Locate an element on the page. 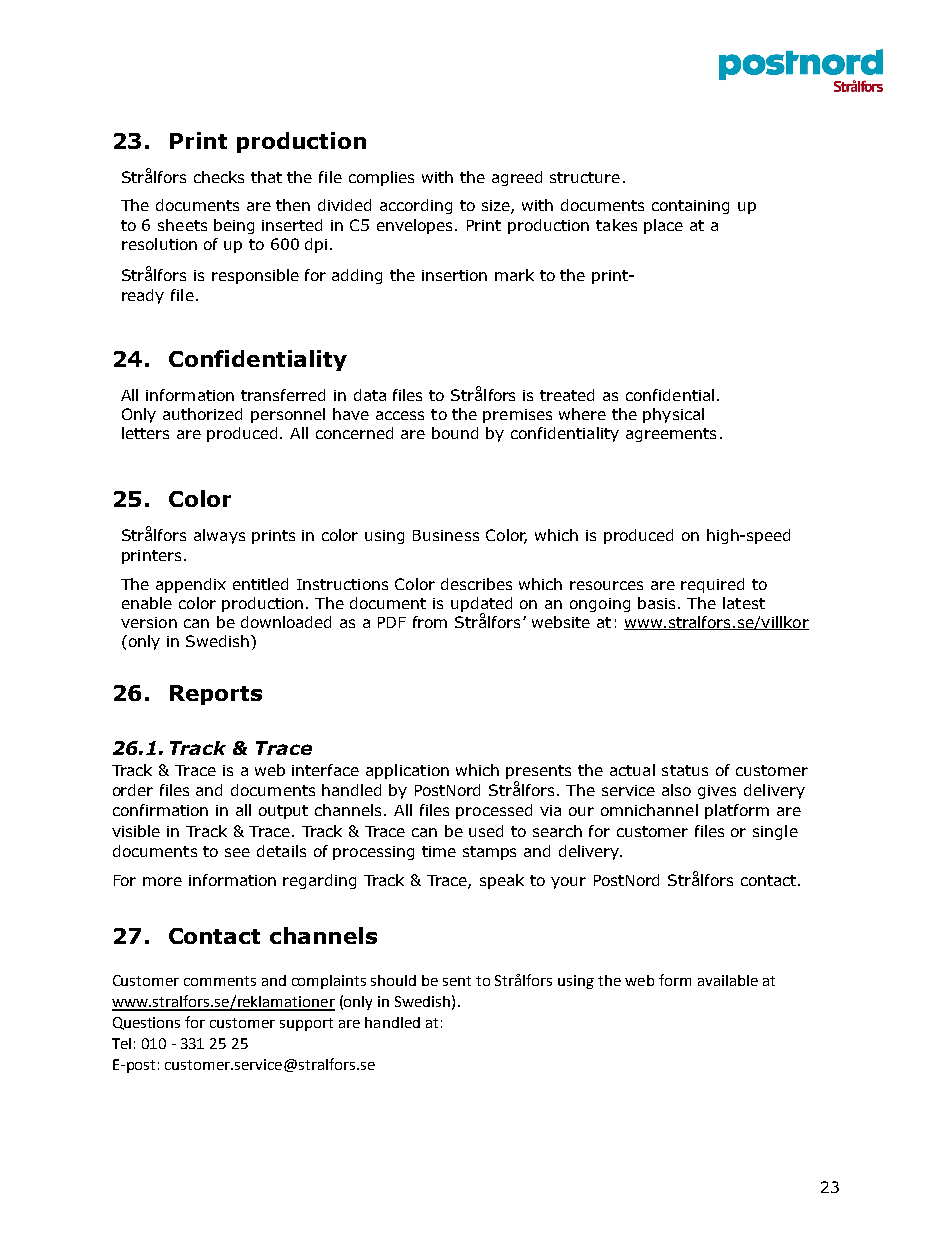 This page has height=1233, width=952. according is located at coordinates (416, 206).
